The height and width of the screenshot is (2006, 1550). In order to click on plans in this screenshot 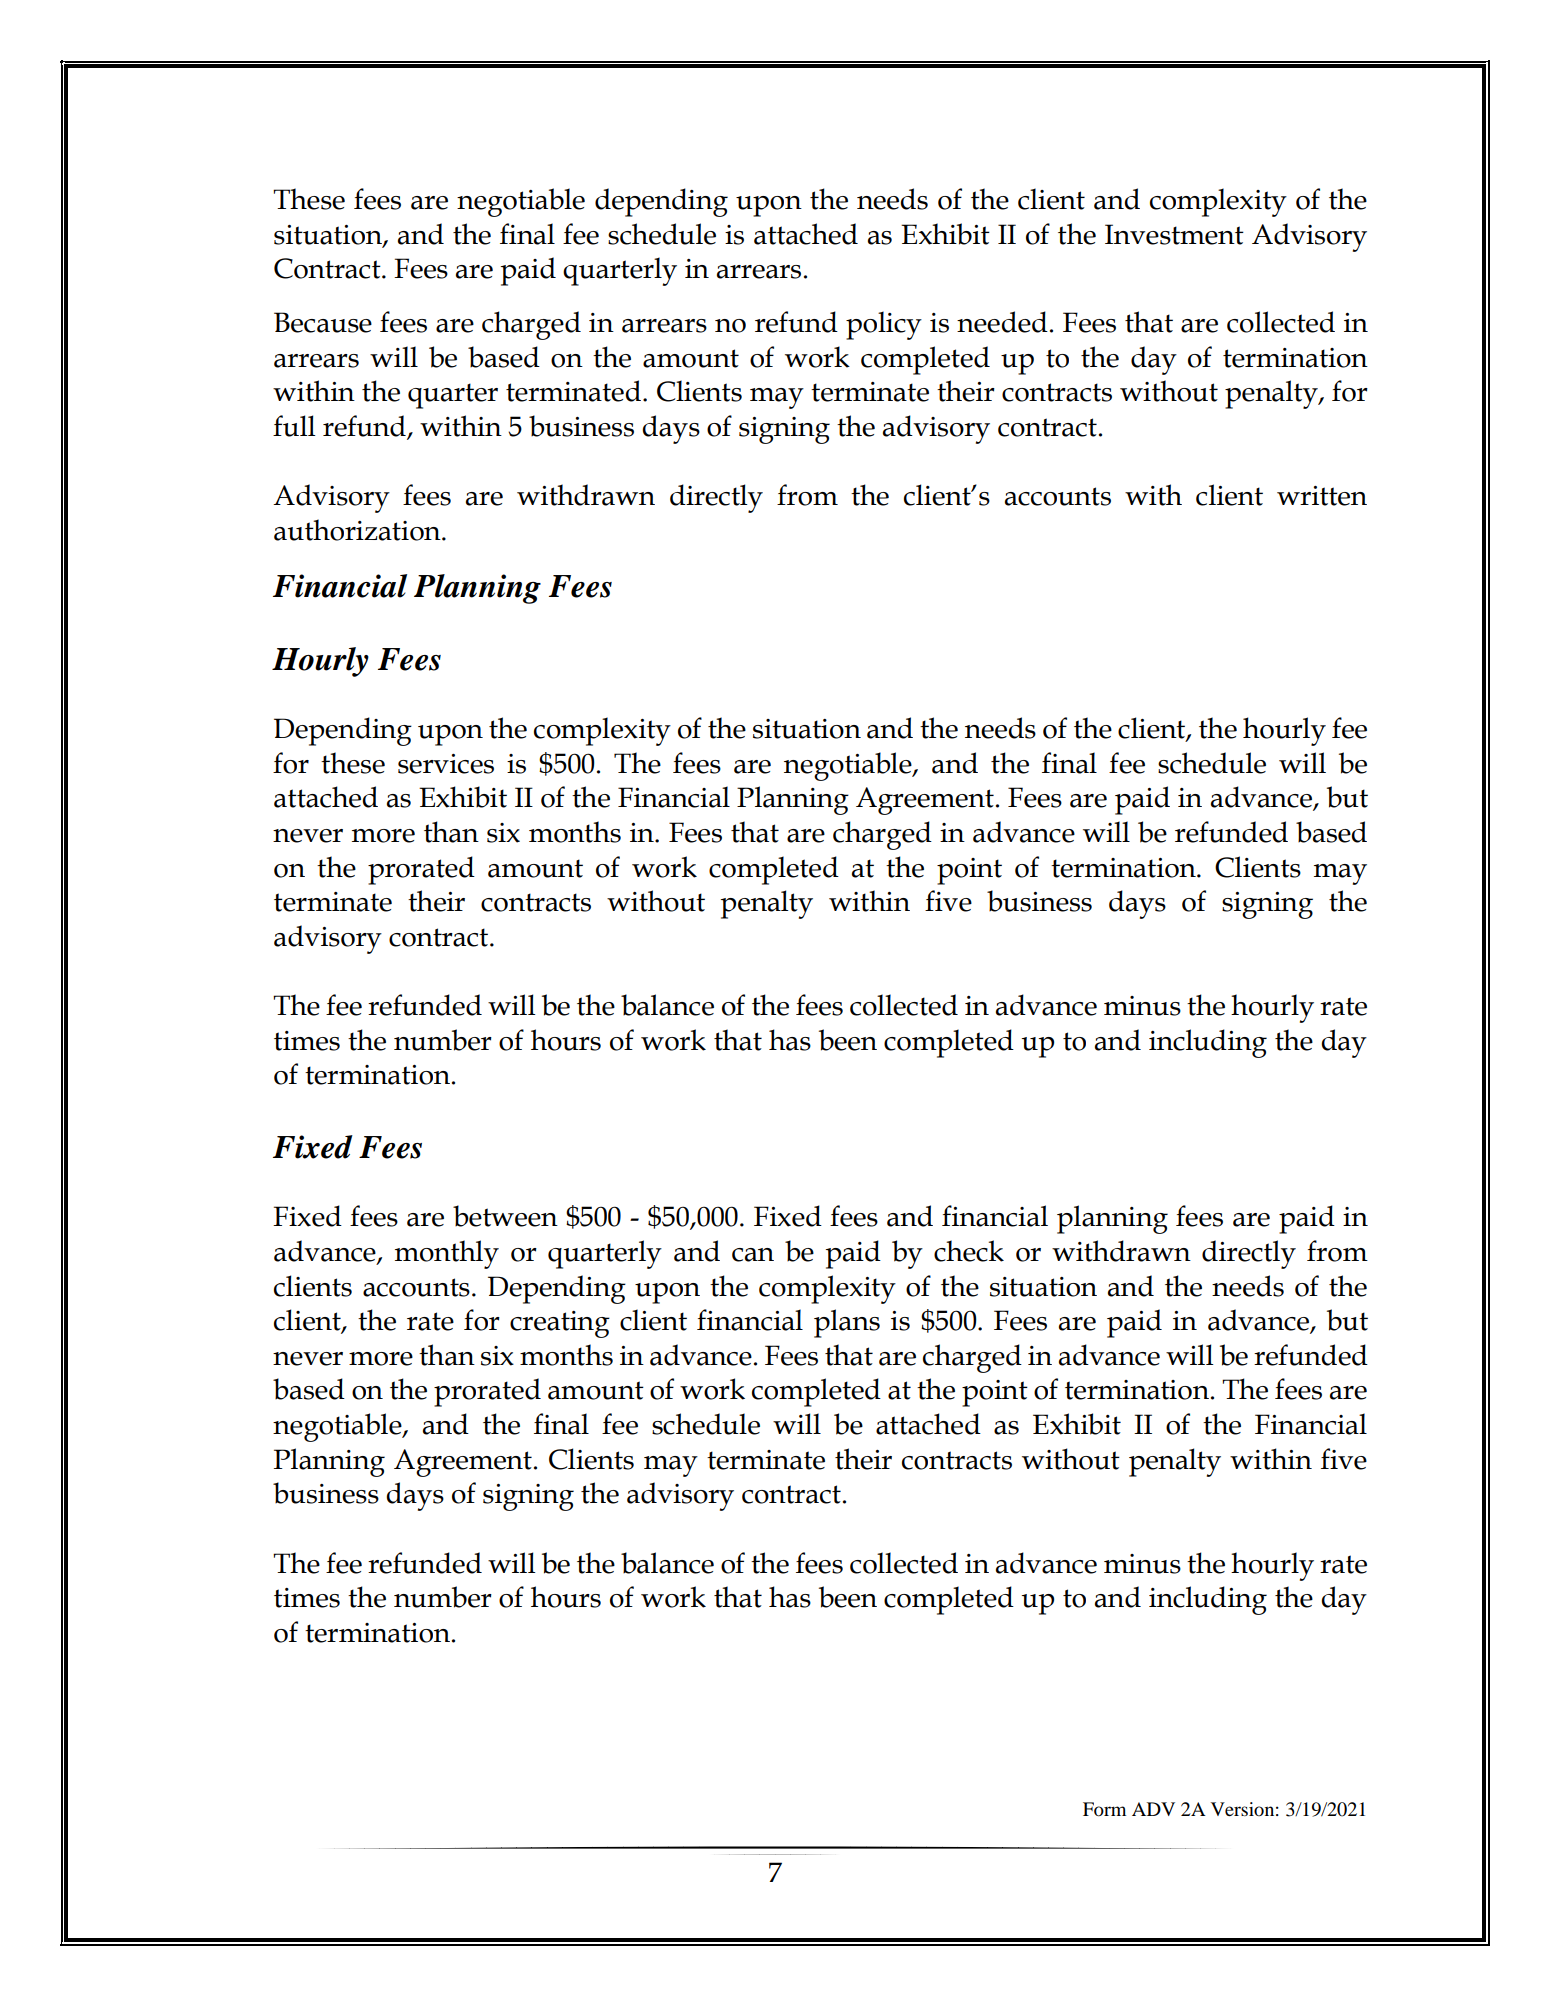, I will do `click(847, 1323)`.
